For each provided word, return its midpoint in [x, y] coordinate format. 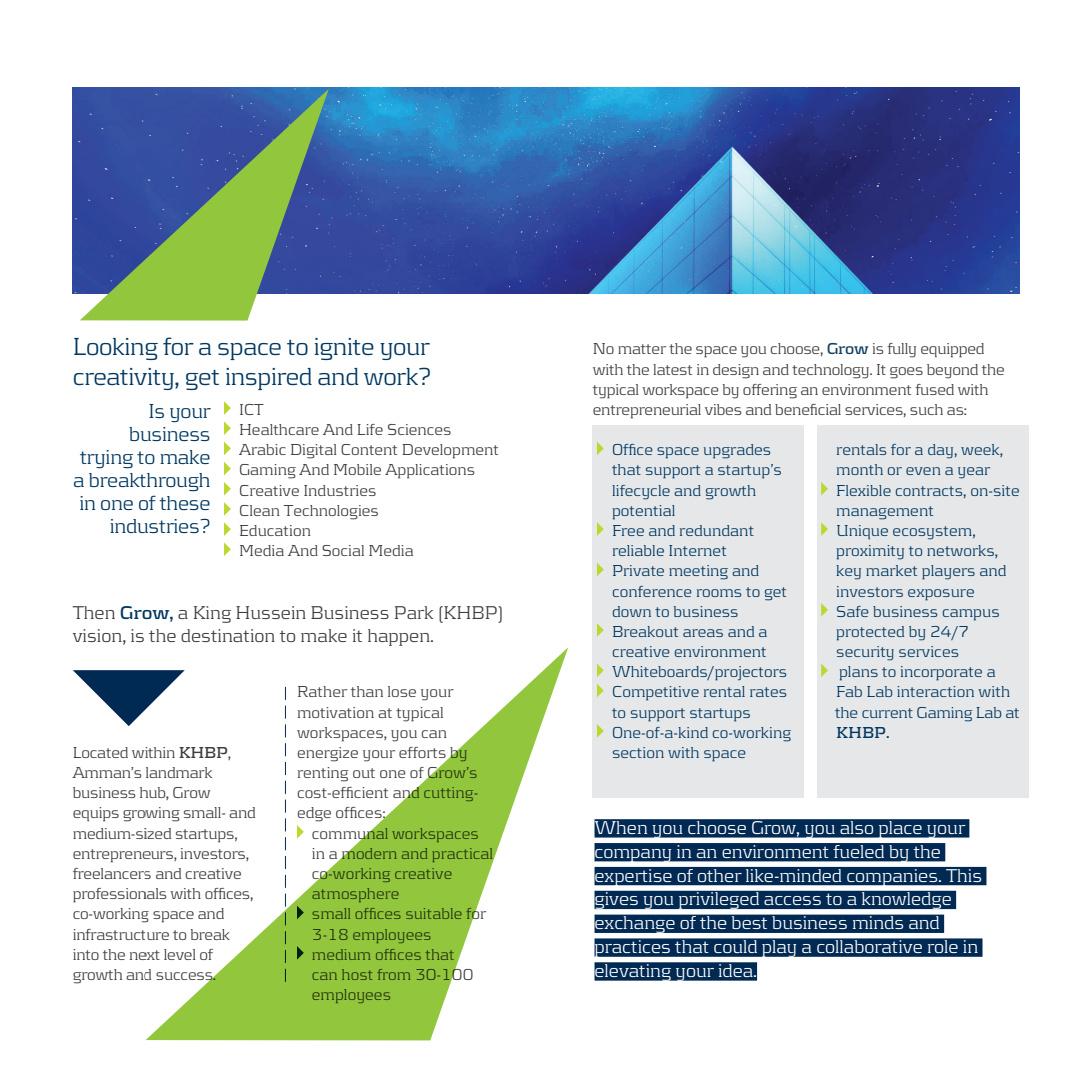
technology [831, 371]
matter [642, 349]
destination [228, 635]
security [865, 653]
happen [400, 637]
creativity [125, 379]
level [180, 954]
